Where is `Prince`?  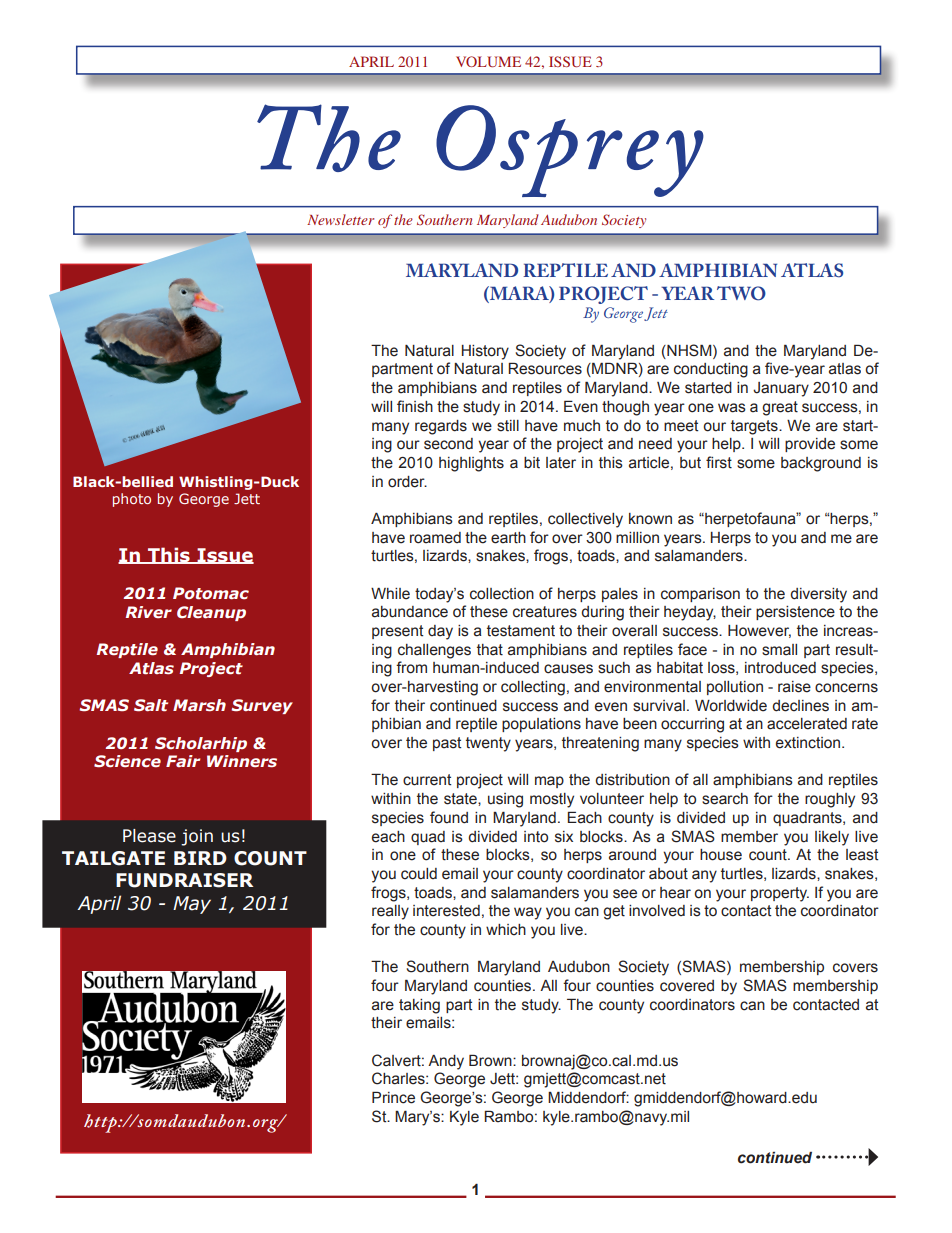 Prince is located at coordinates (393, 1097).
